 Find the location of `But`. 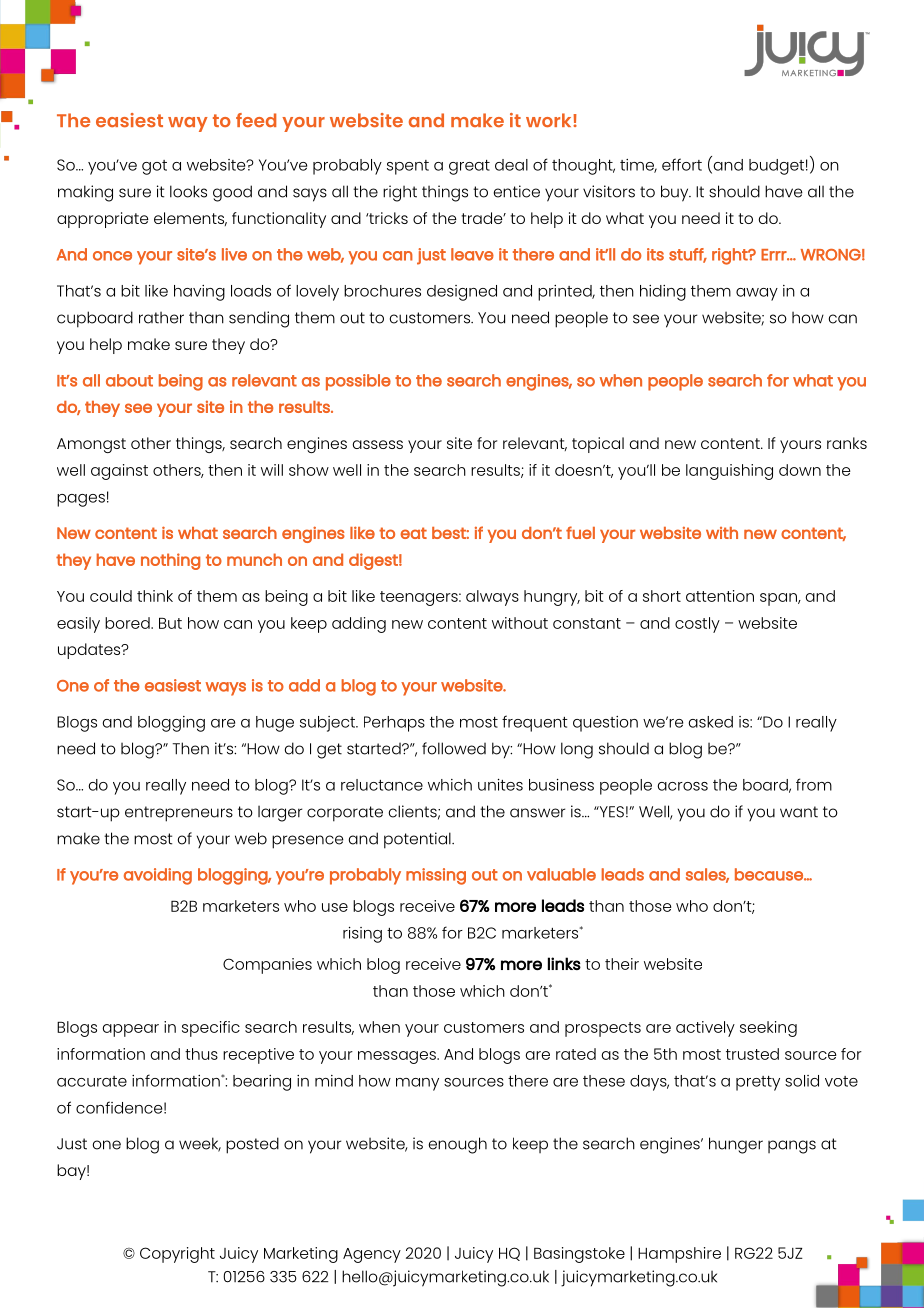

But is located at coordinates (170, 623).
